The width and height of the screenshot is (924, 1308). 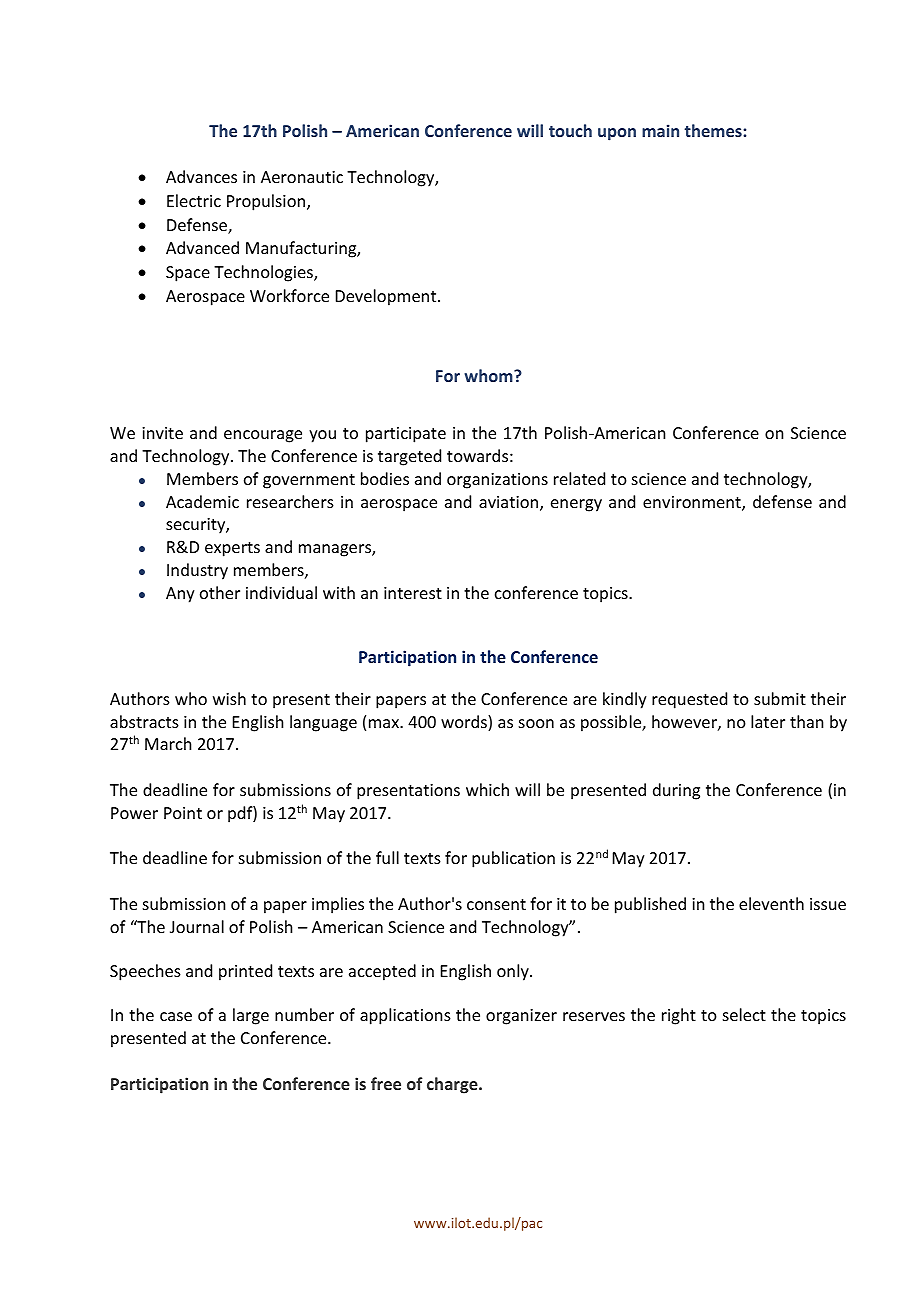 What do you see at coordinates (251, 1016) in the screenshot?
I see `large` at bounding box center [251, 1016].
